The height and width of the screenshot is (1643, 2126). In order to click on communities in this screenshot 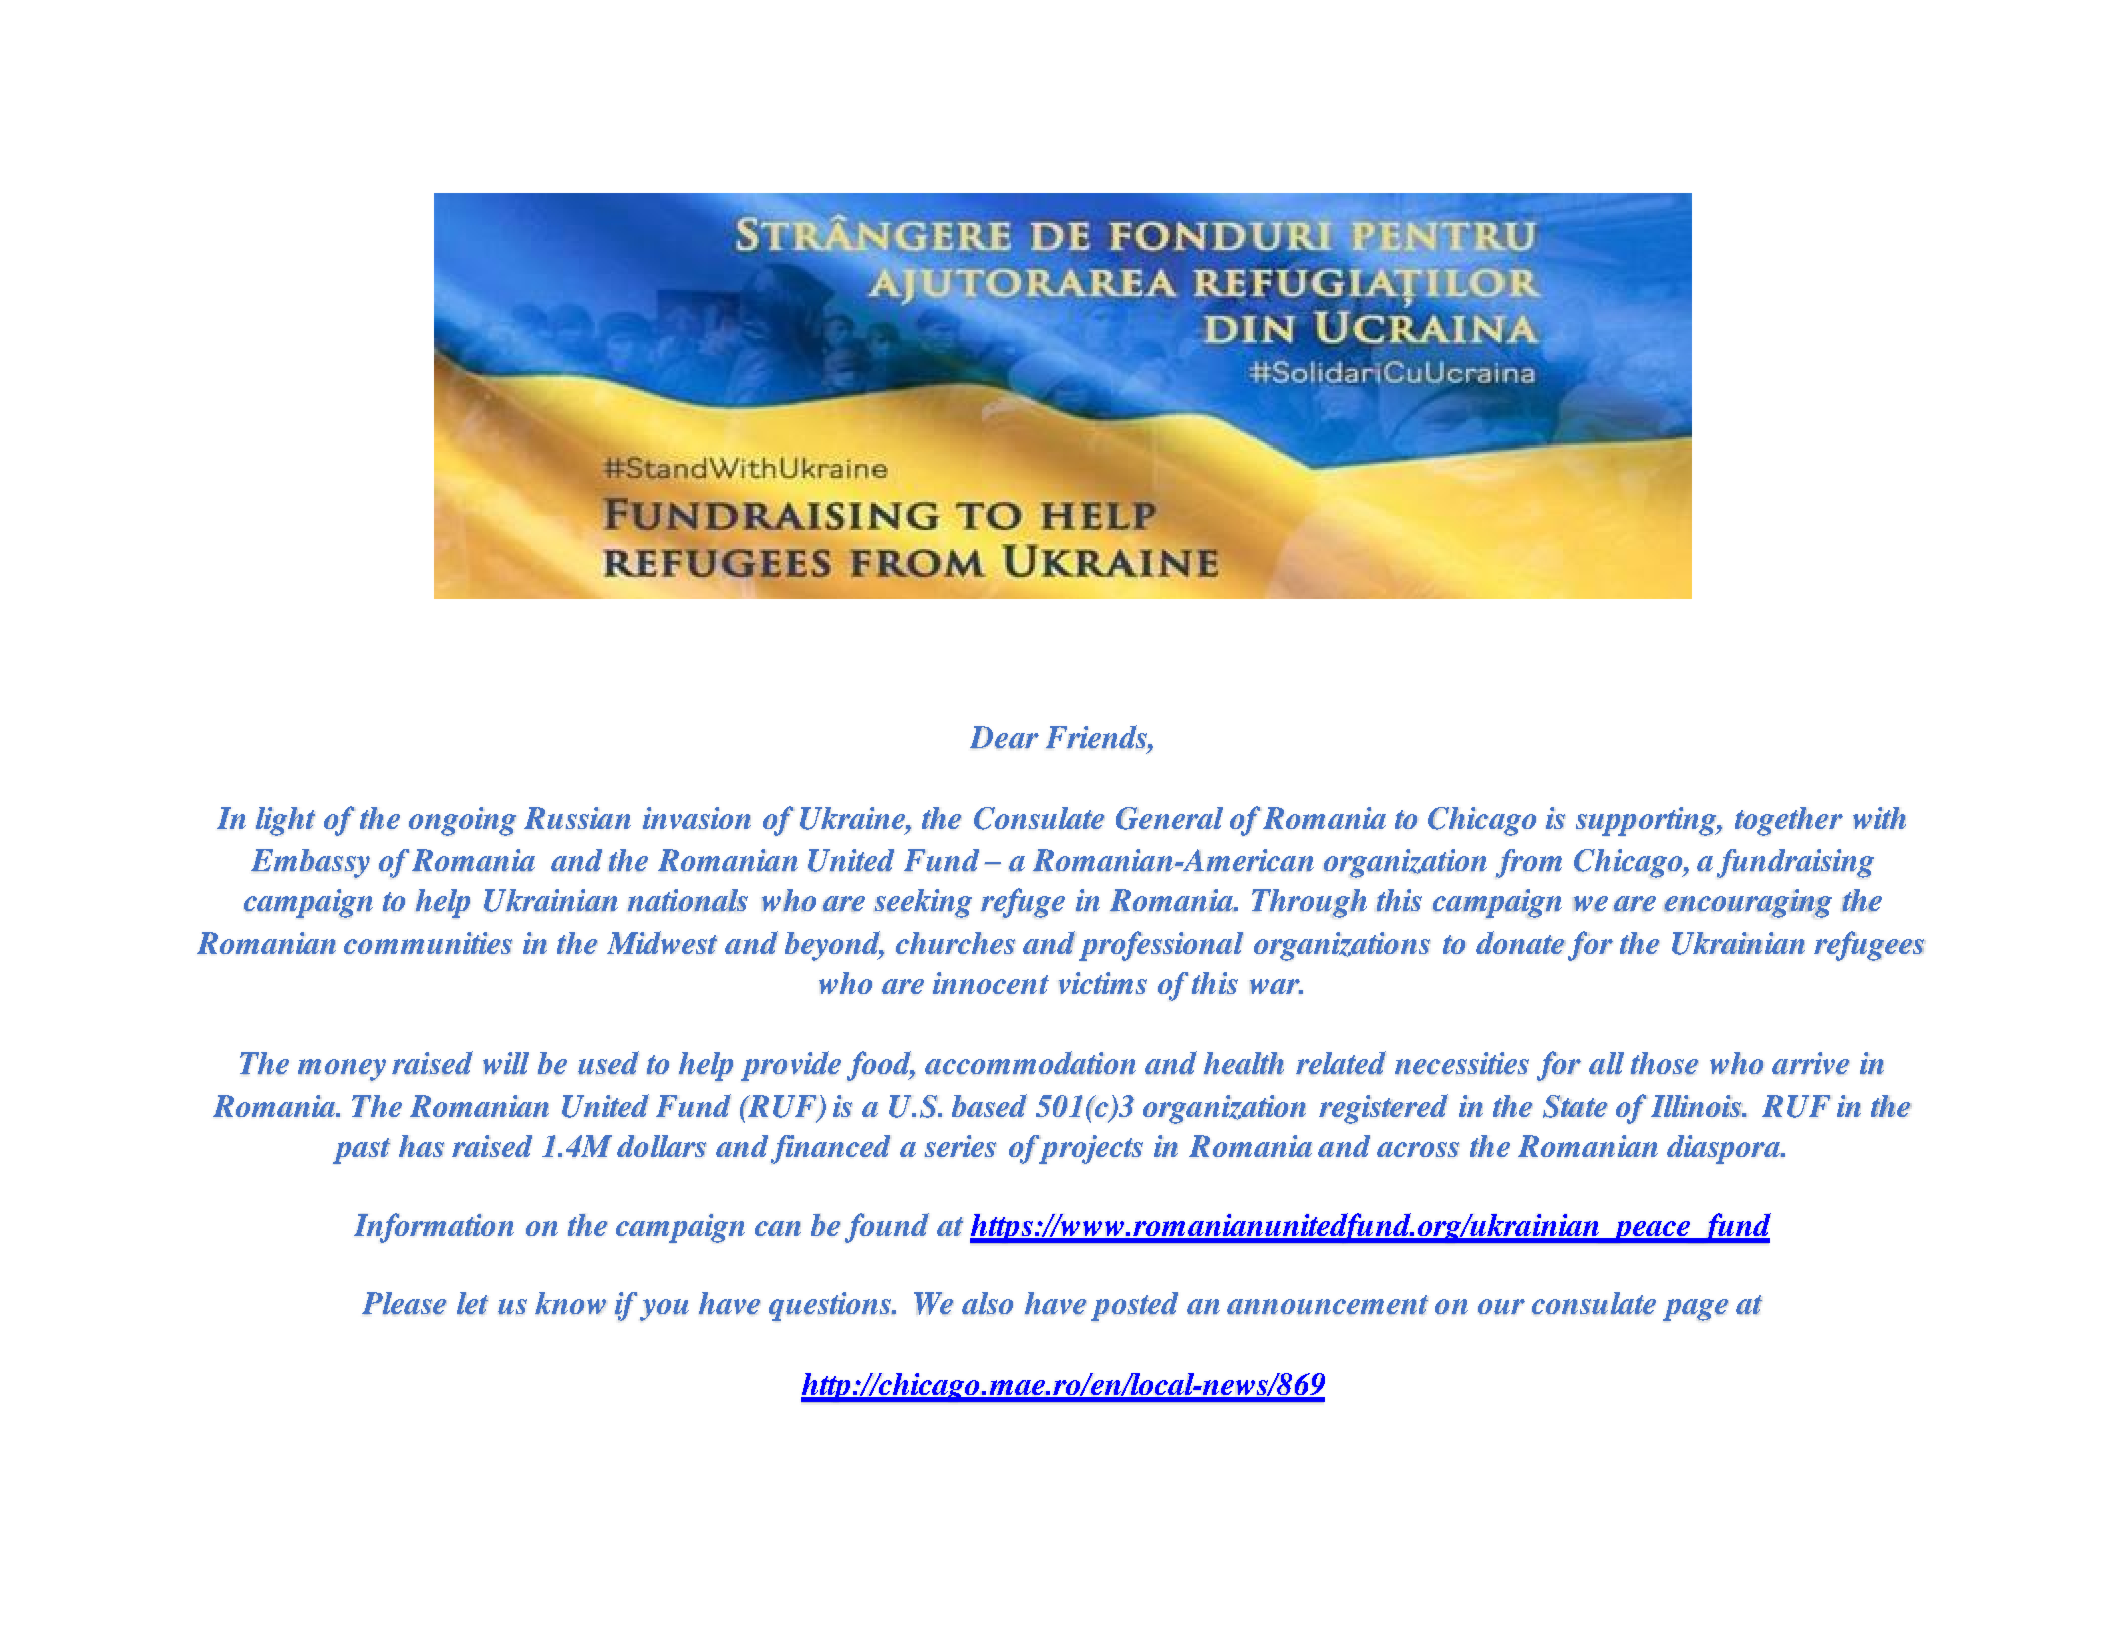, I will do `click(428, 943)`.
